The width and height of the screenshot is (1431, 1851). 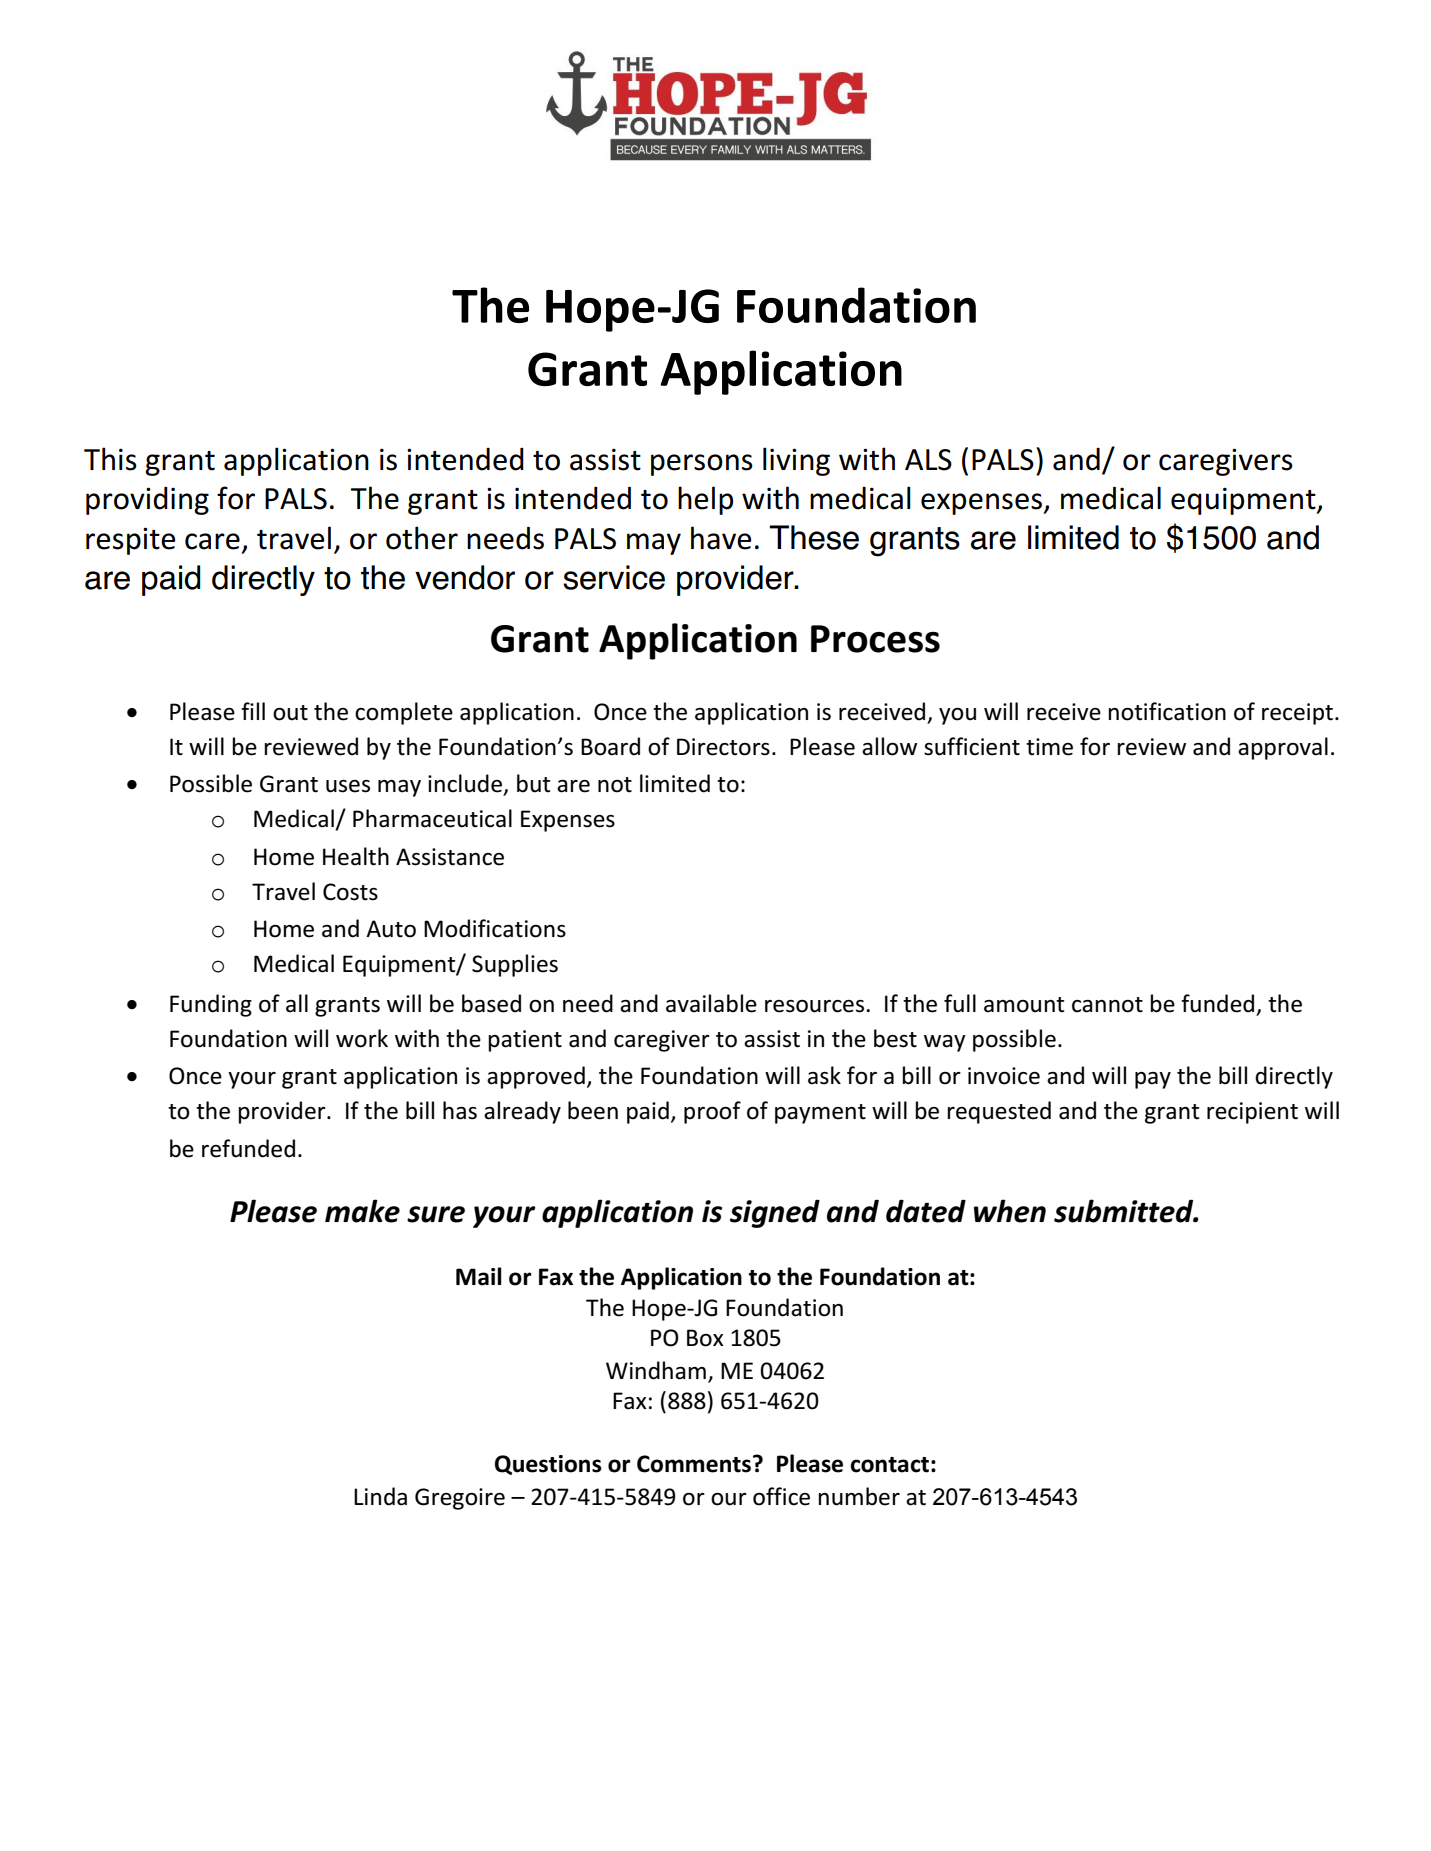 I want to click on Comments, so click(x=694, y=1464).
